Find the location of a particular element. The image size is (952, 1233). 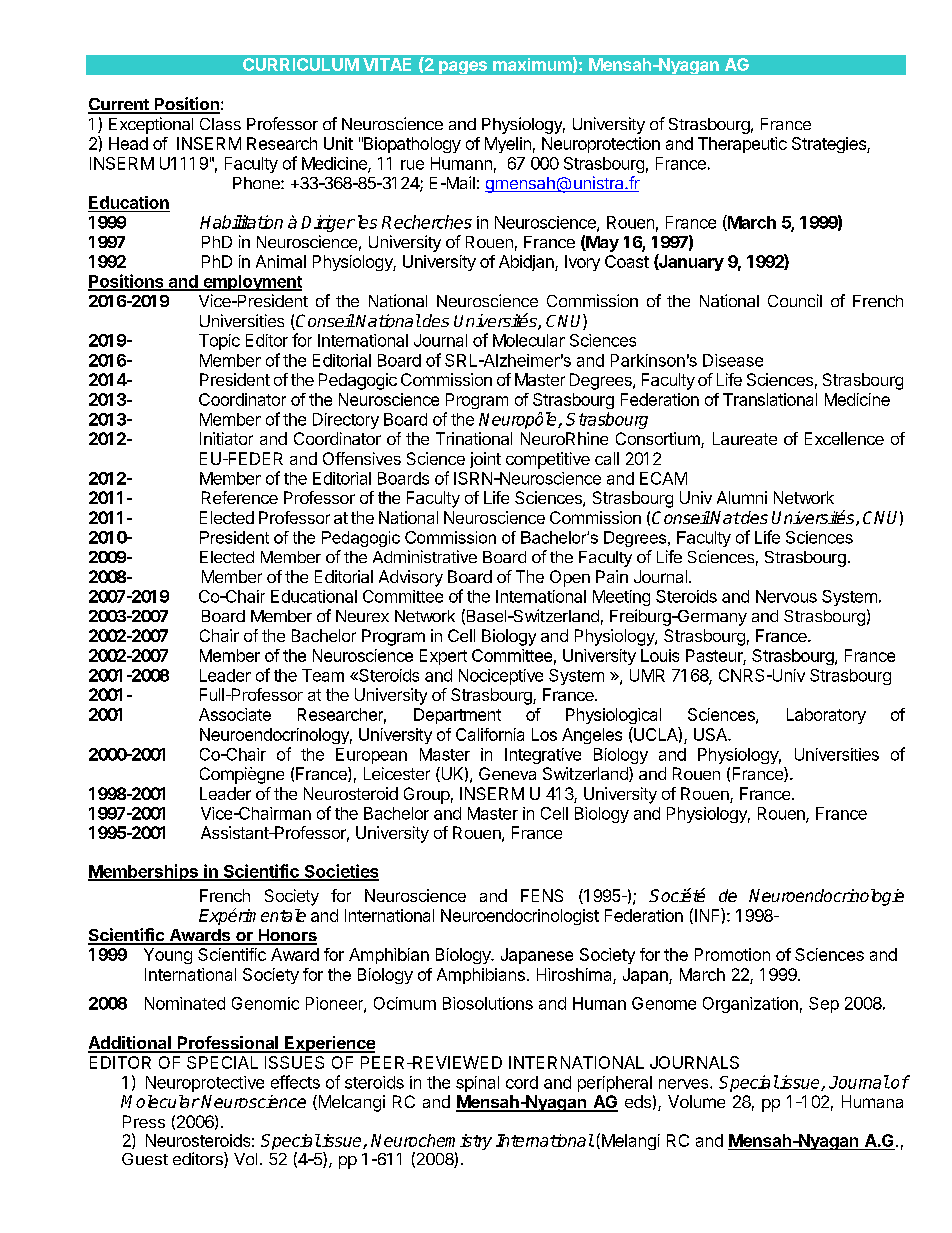

Disease is located at coordinates (733, 360).
